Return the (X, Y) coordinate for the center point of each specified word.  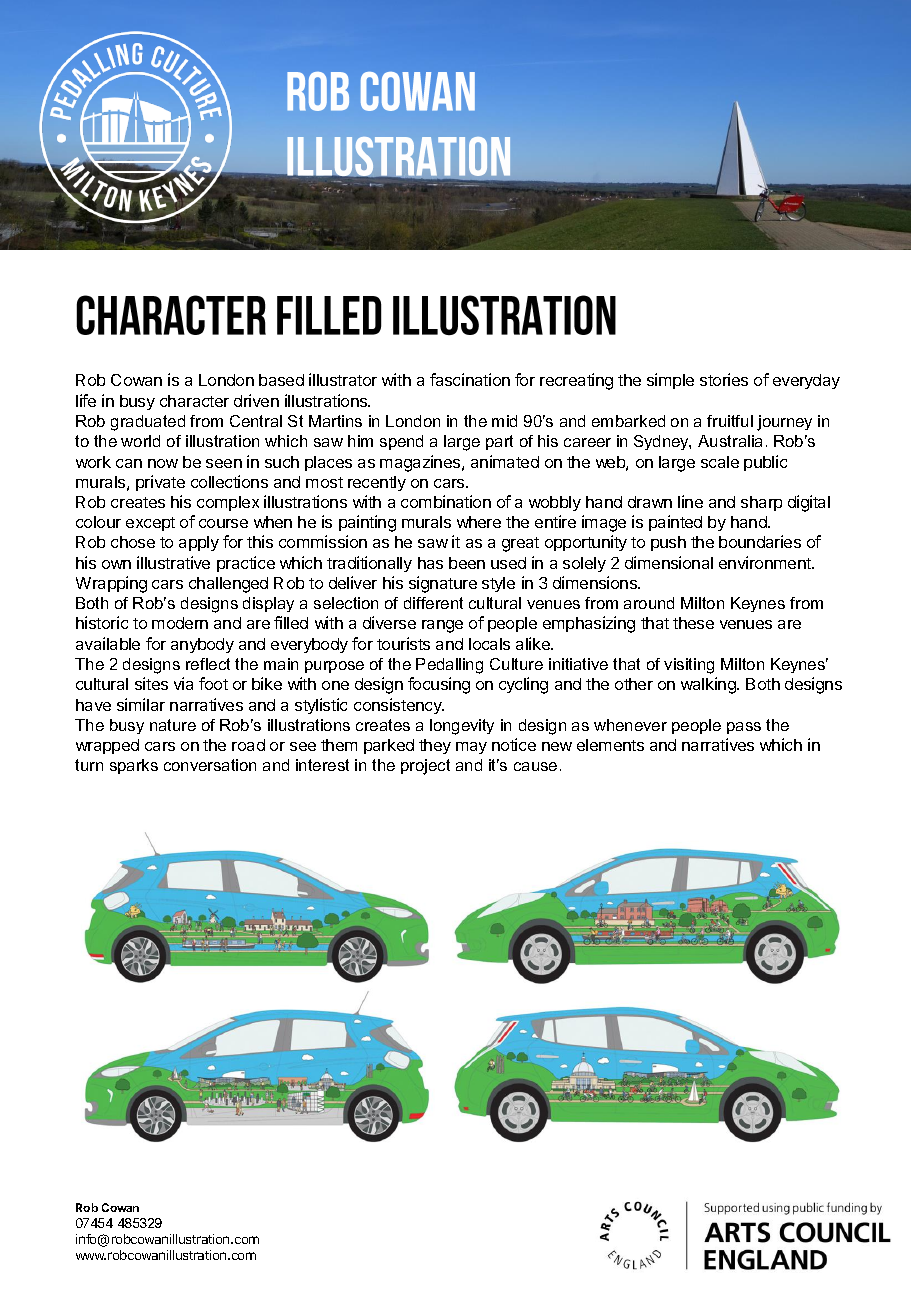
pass (744, 728)
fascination (470, 379)
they (435, 746)
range (442, 626)
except (150, 524)
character (194, 401)
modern (180, 623)
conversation (210, 765)
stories (724, 379)
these (693, 623)
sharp (761, 503)
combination (446, 501)
